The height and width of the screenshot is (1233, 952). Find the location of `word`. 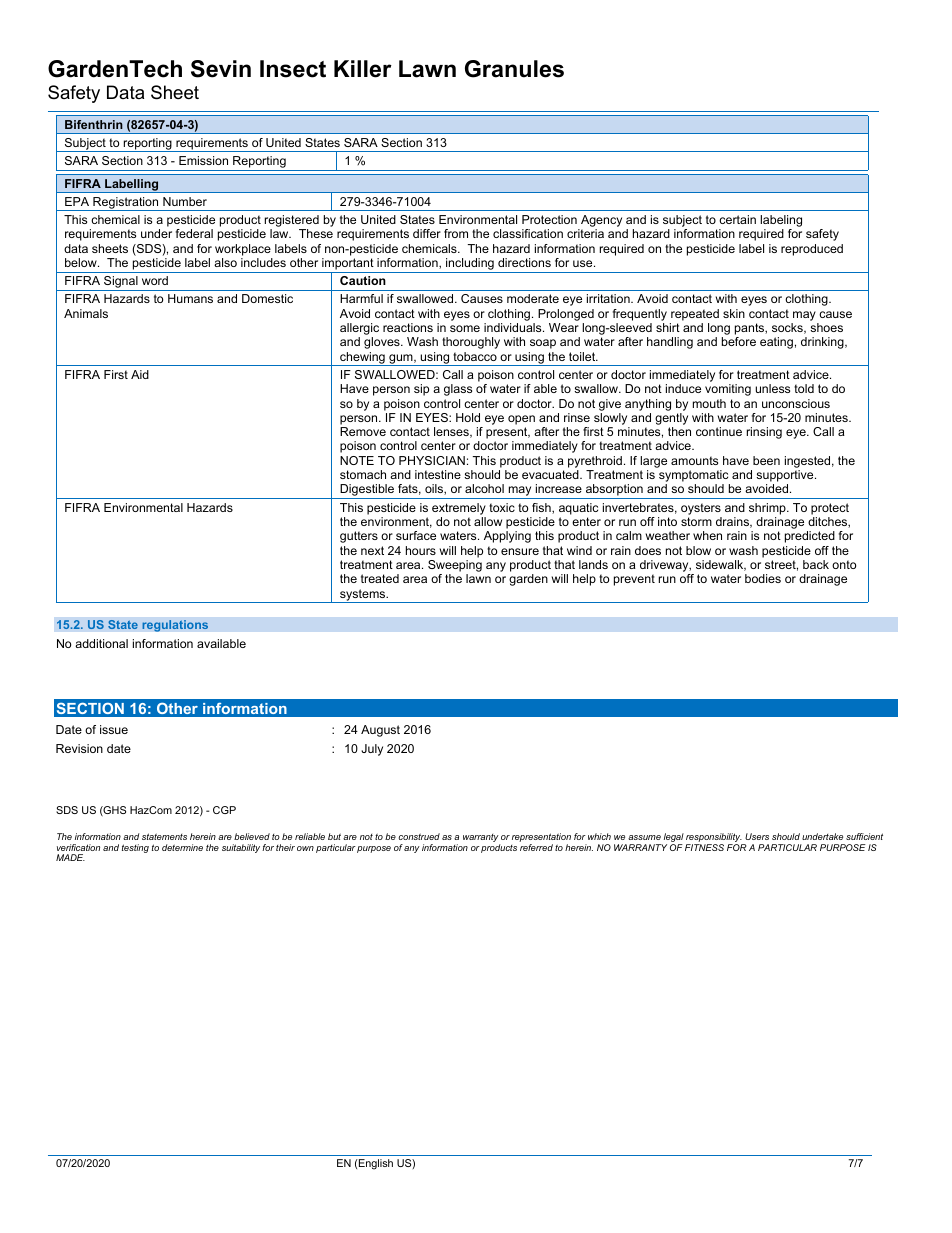

word is located at coordinates (155, 280).
